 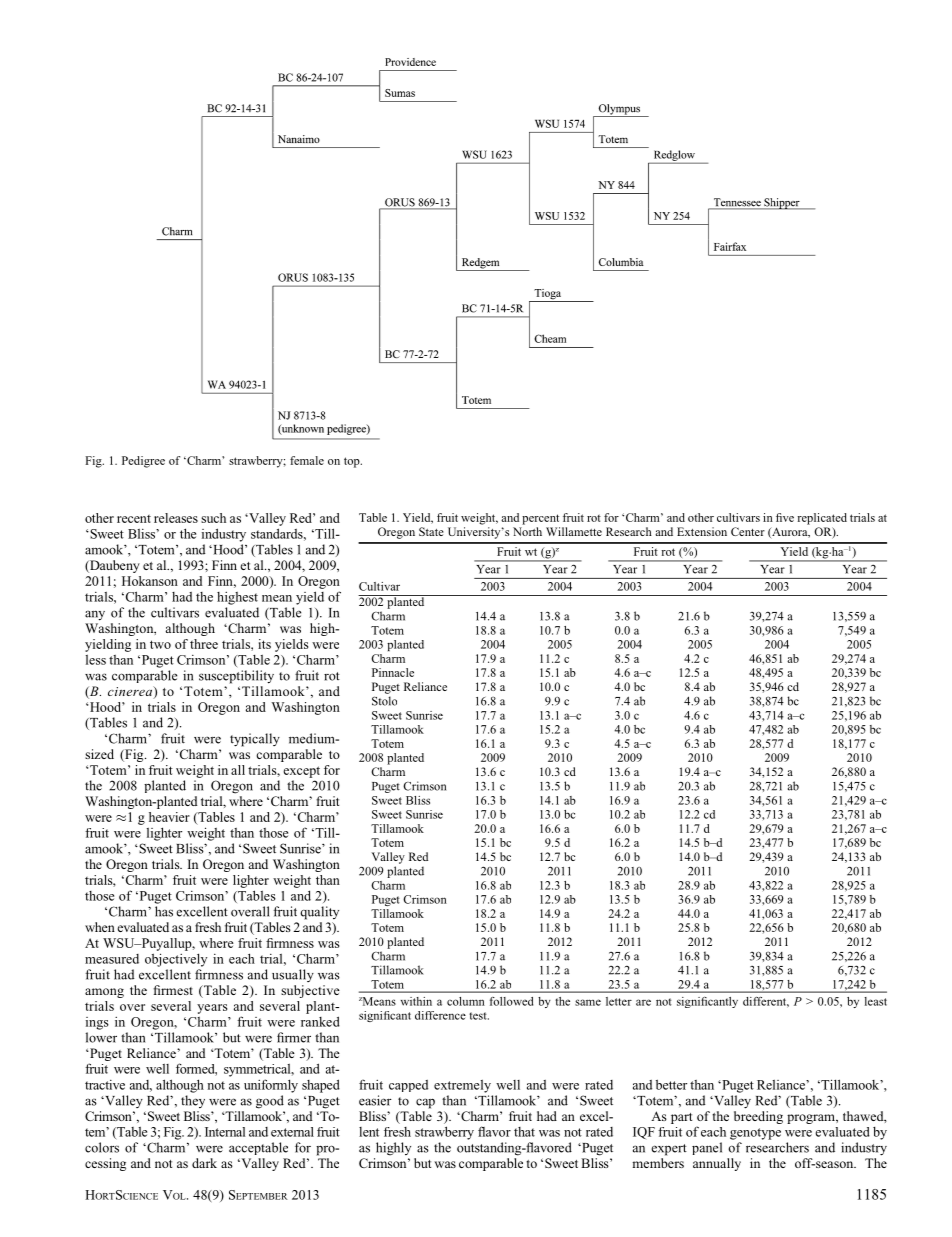 I want to click on least, so click(x=876, y=1001).
